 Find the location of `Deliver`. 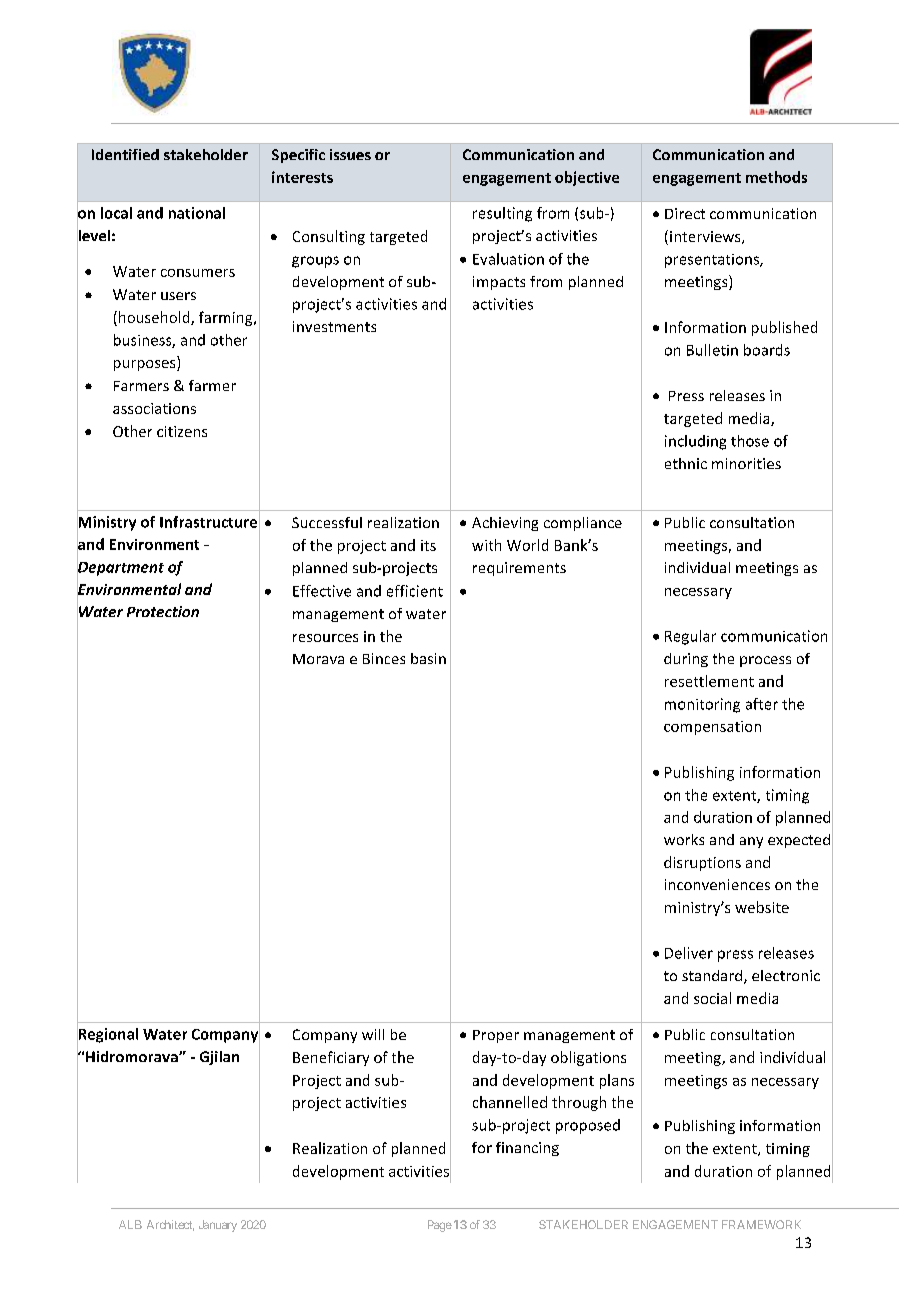

Deliver is located at coordinates (689, 953).
